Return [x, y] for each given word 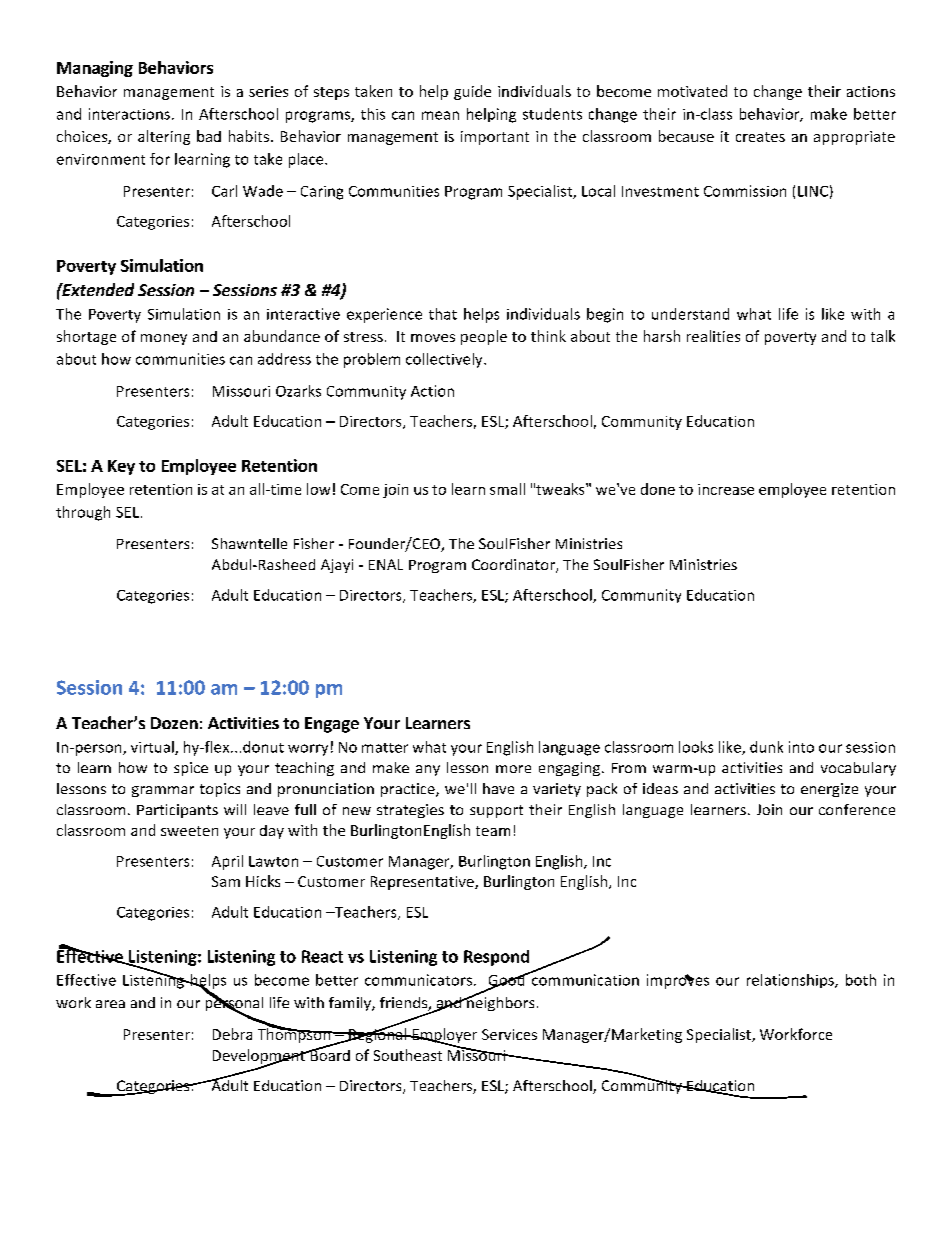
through [83, 513]
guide [472, 92]
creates [760, 137]
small [507, 489]
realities [713, 336]
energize [829, 790]
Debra [232, 1034]
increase [726, 489]
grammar [163, 791]
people [484, 337]
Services [509, 1034]
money [164, 339]
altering [164, 137]
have [498, 788]
